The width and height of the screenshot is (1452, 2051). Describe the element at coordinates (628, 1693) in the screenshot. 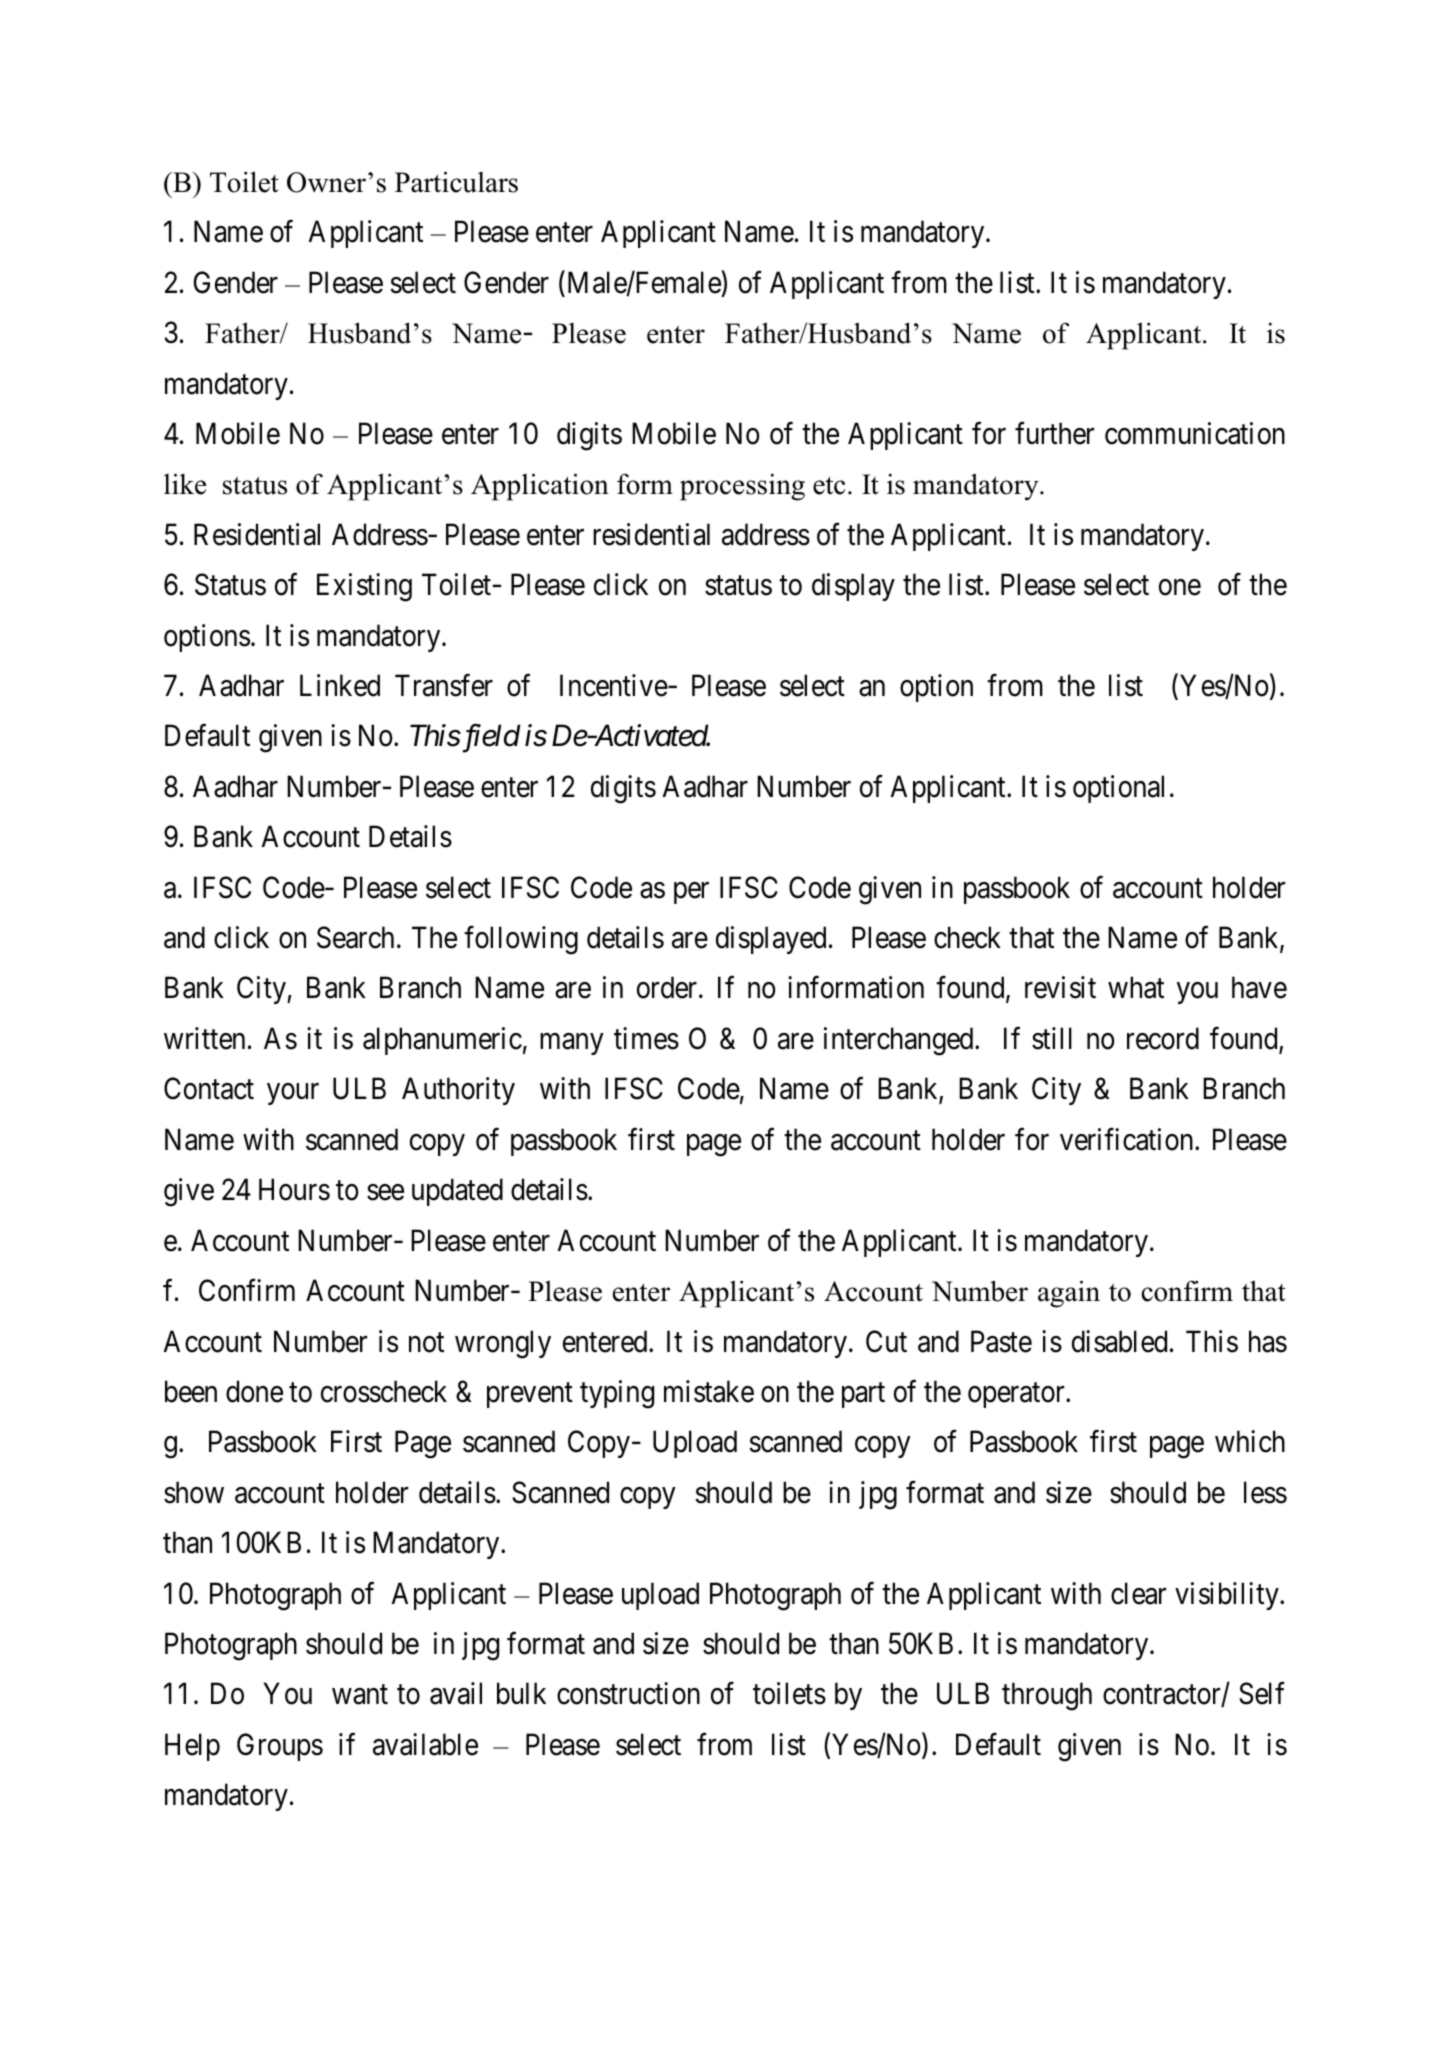

I see `construction` at that location.
